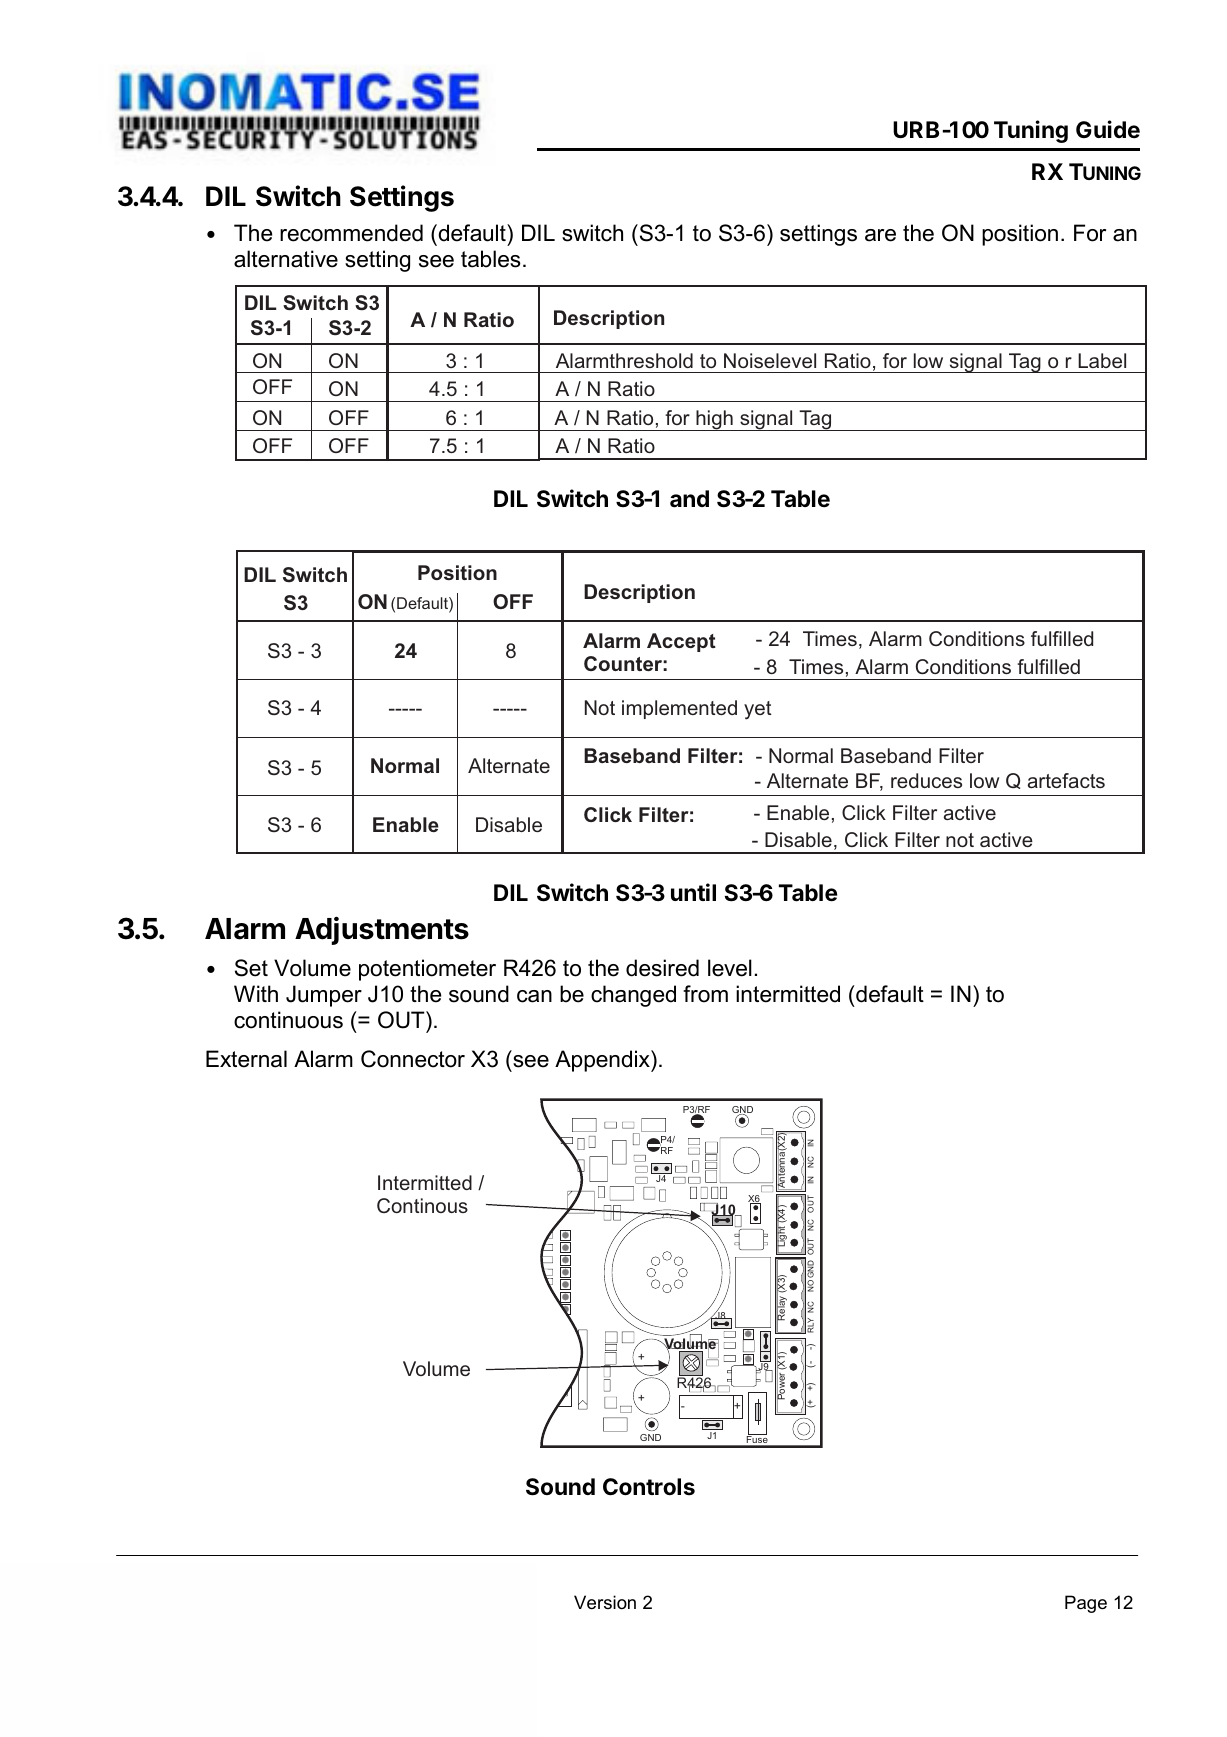 Image resolution: width=1227 pixels, height=1737 pixels. Describe the element at coordinates (693, 892) in the screenshot. I see `until` at that location.
